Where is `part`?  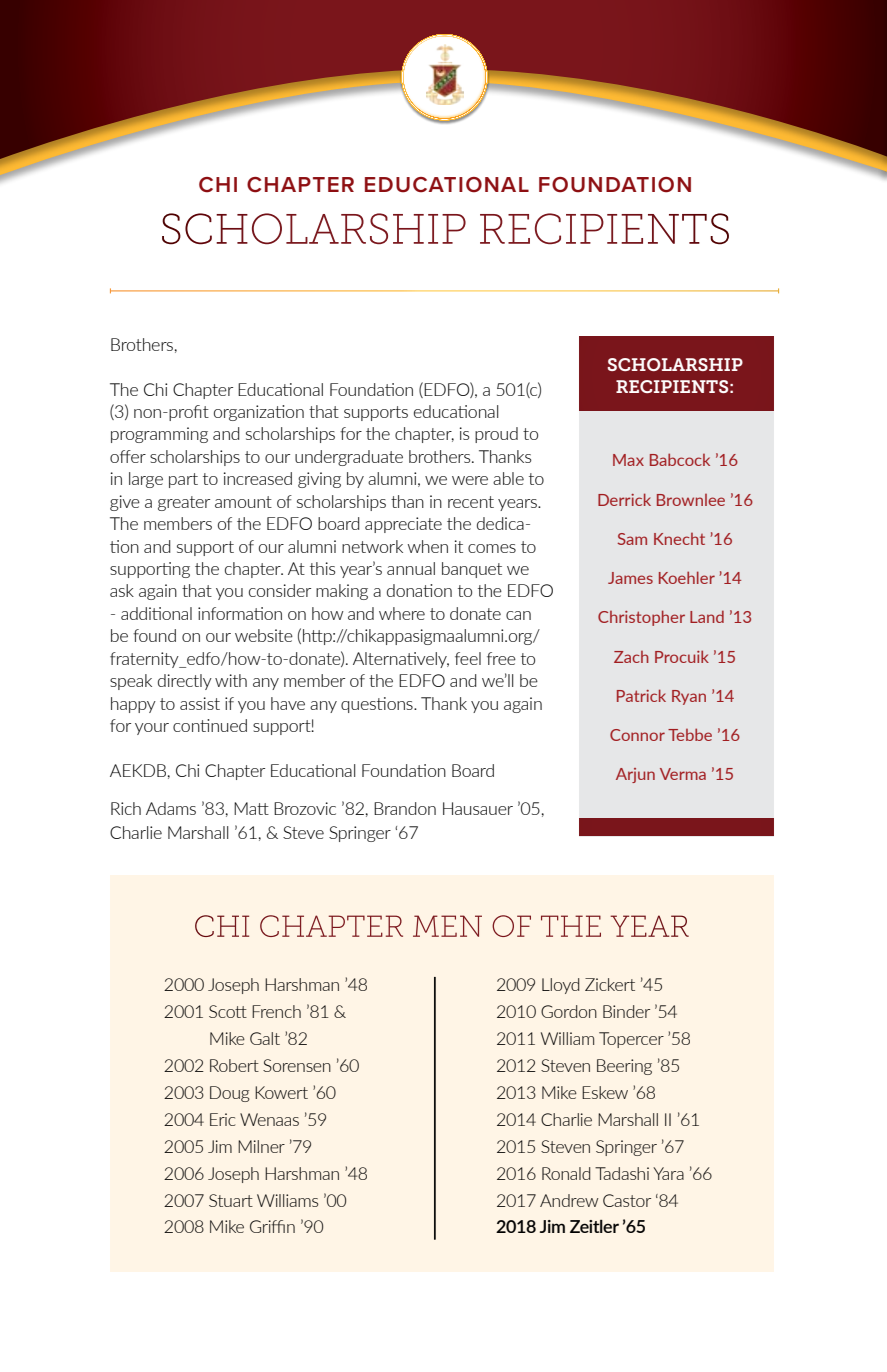 part is located at coordinates (183, 480).
